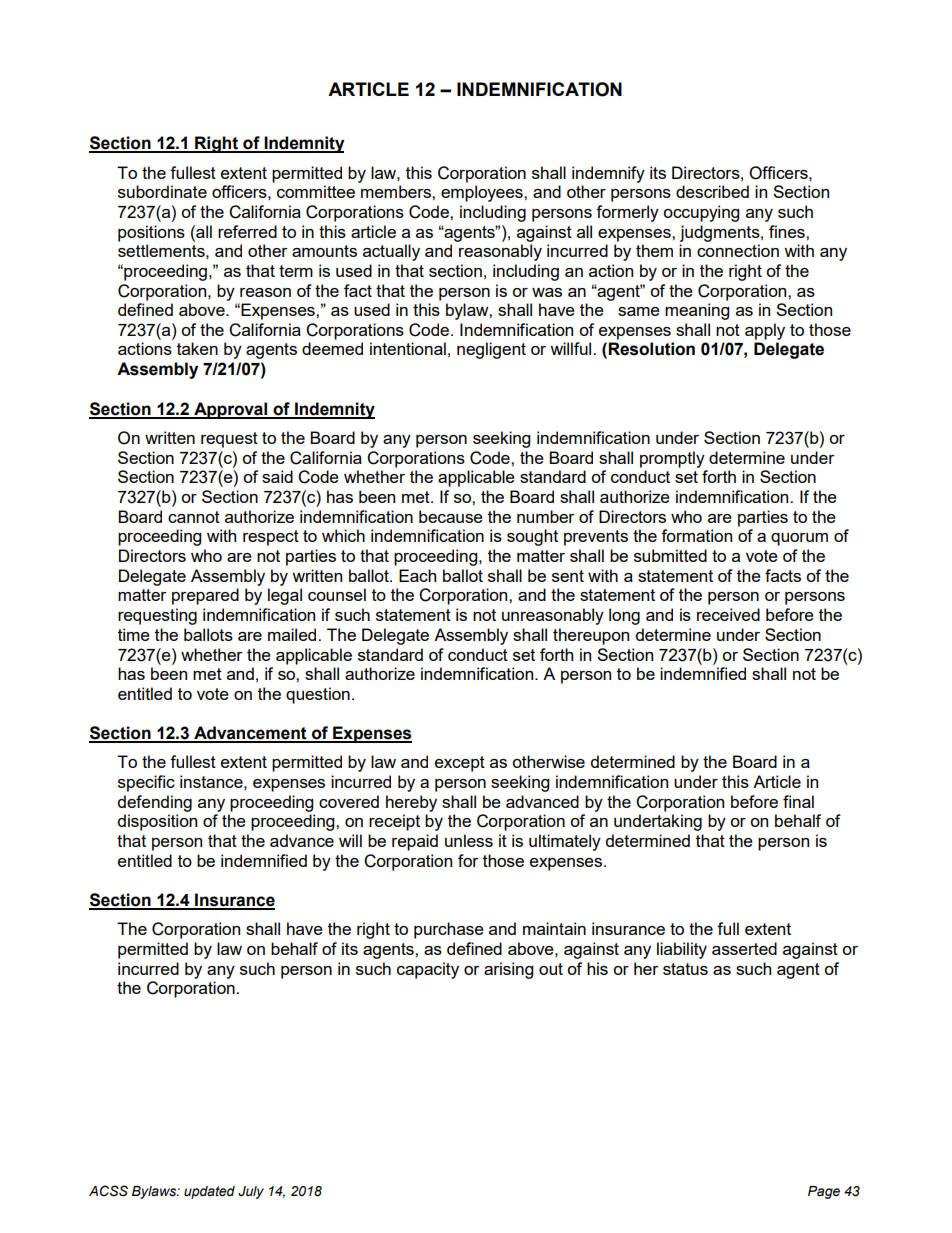 This screenshot has height=1233, width=952. I want to click on received, so click(728, 614).
